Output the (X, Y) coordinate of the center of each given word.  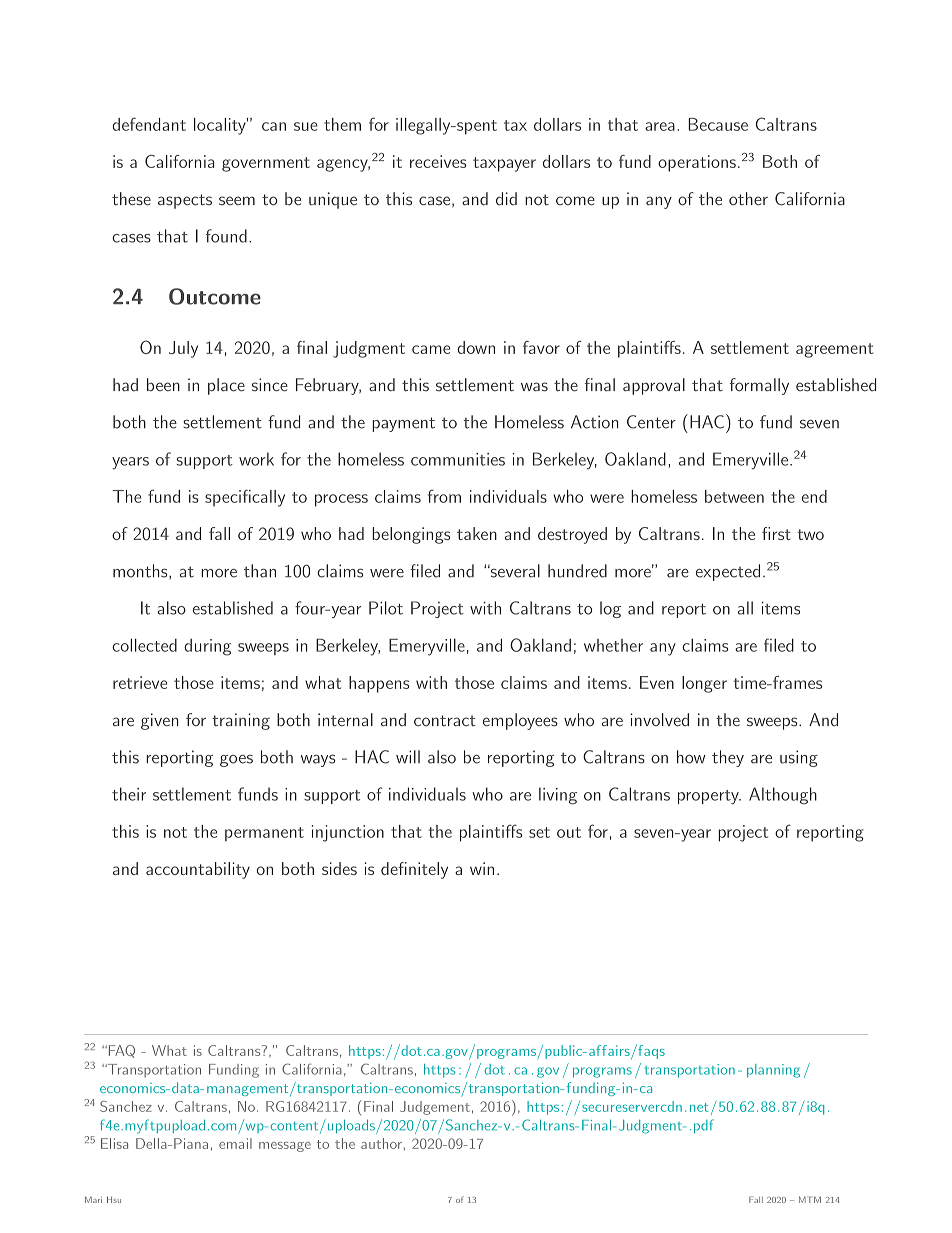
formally (759, 386)
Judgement (435, 1108)
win (482, 868)
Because (718, 124)
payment (403, 424)
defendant (149, 124)
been (163, 385)
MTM (810, 1199)
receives (438, 161)
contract (445, 721)
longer (704, 684)
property (709, 797)
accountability (198, 870)
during (207, 647)
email (235, 1143)
